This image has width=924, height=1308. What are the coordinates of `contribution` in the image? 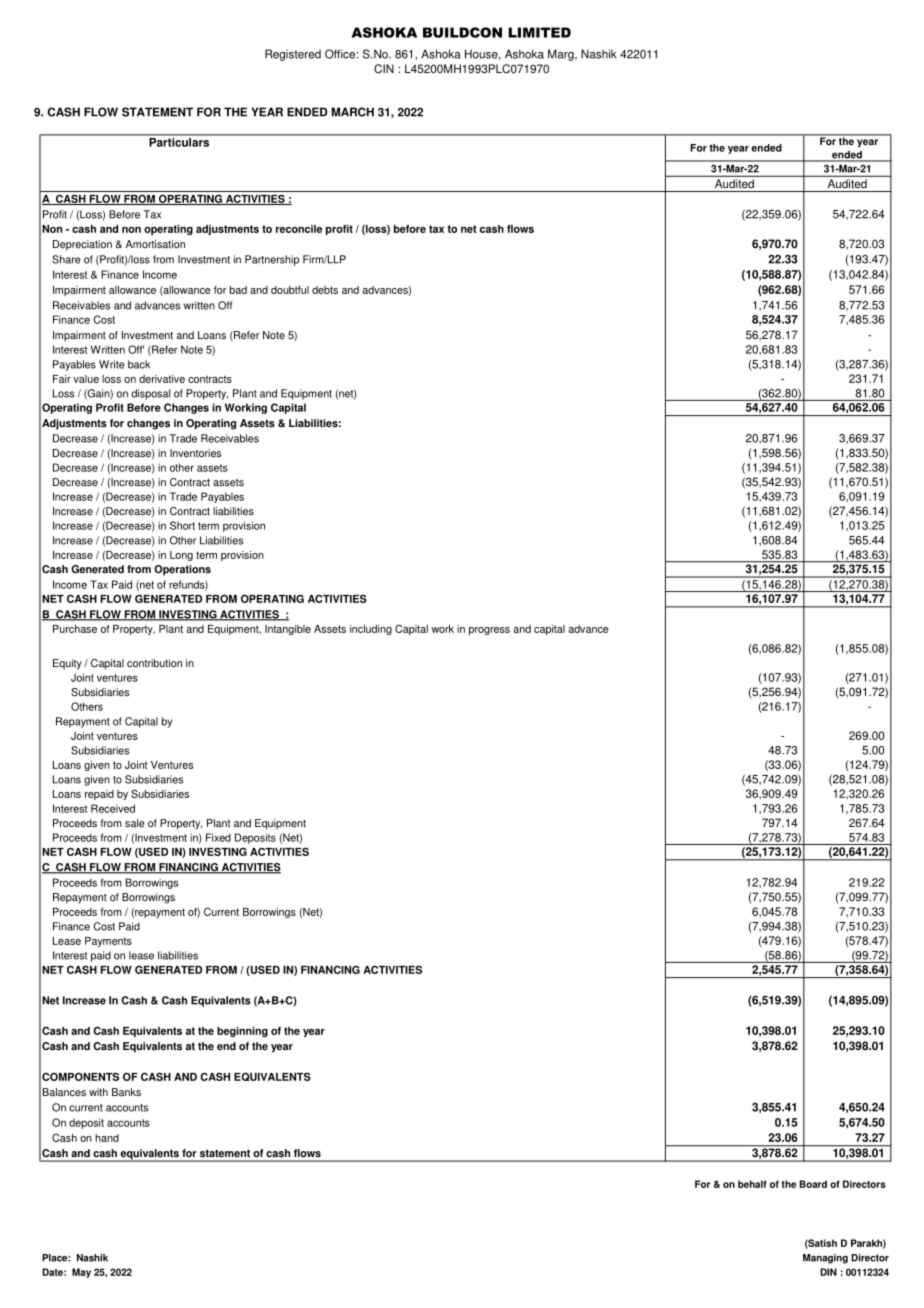 It's located at (154, 663).
